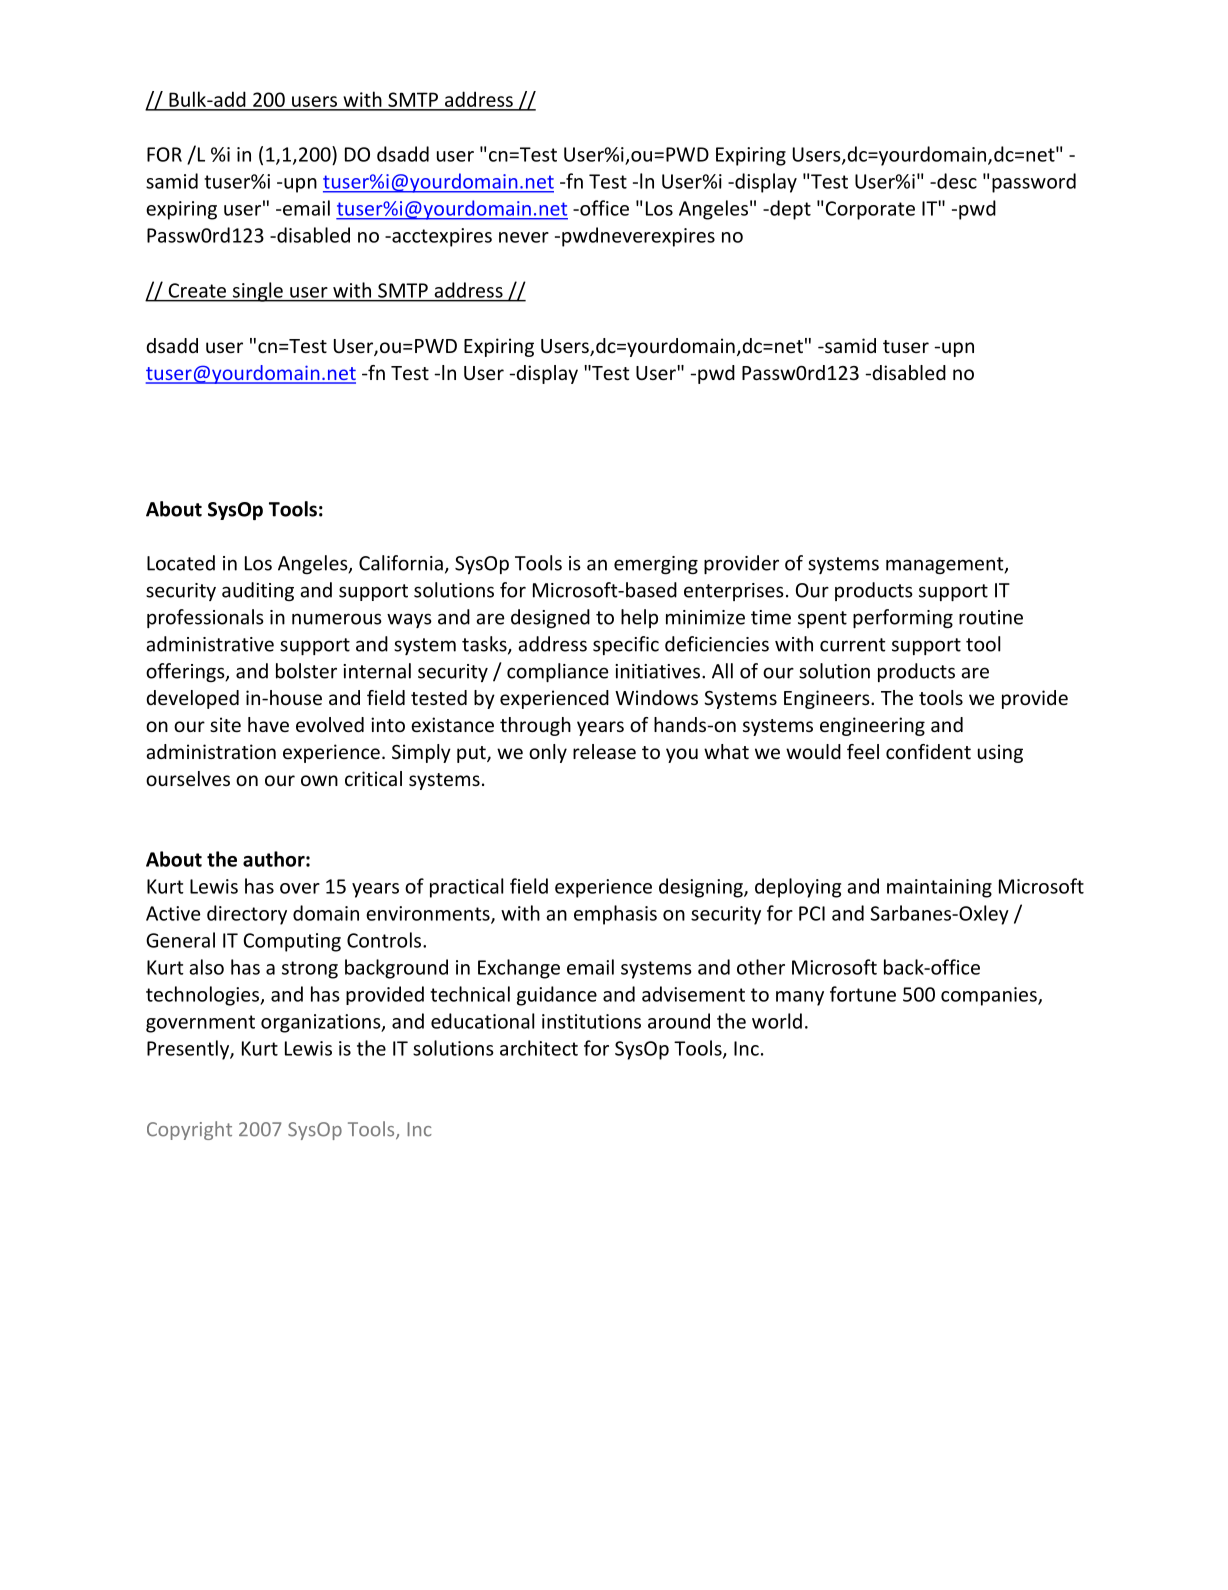 This screenshot has height=1590, width=1228. Describe the element at coordinates (539, 1048) in the screenshot. I see `architect` at that location.
